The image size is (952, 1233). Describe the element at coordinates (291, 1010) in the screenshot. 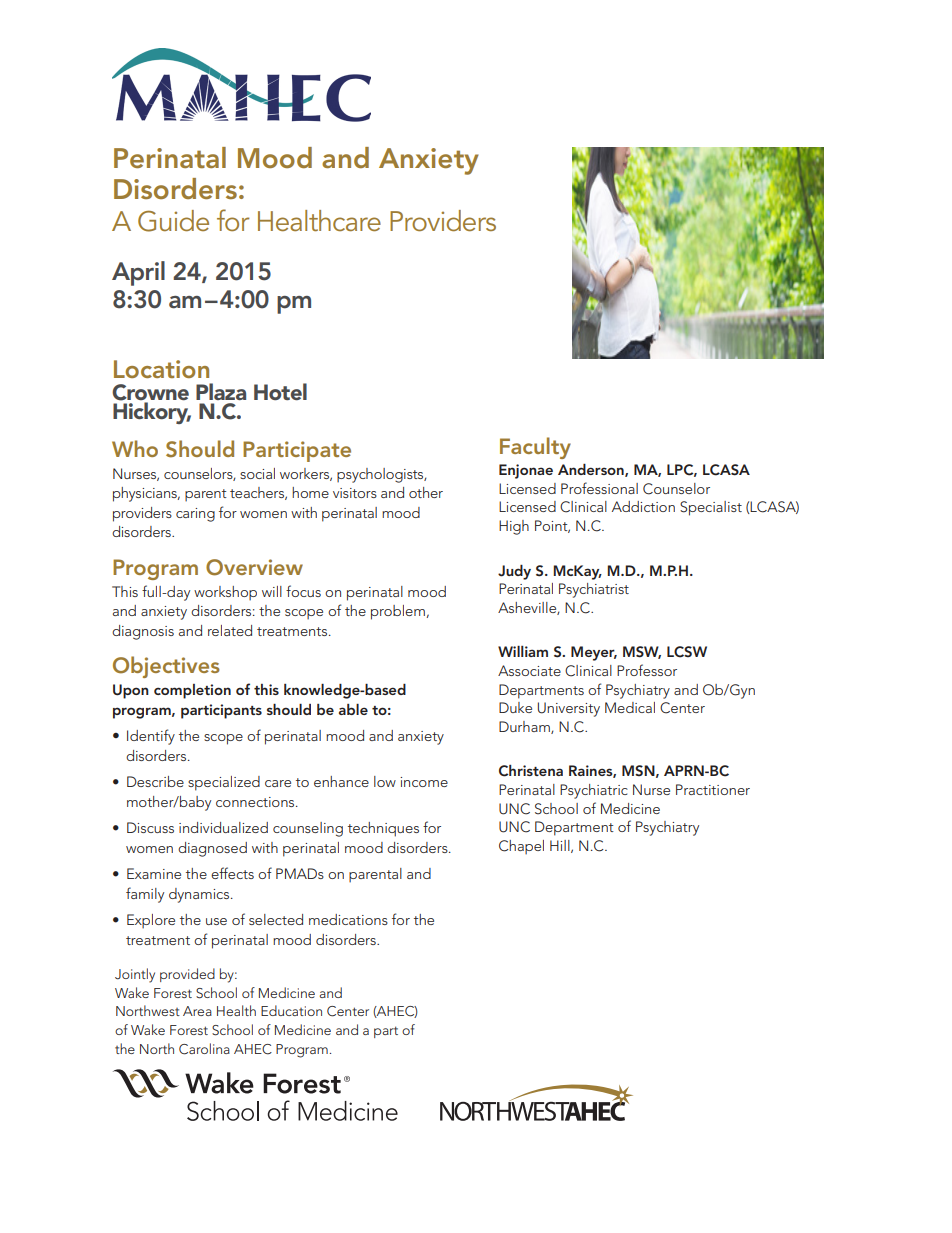

I see `Education` at that location.
